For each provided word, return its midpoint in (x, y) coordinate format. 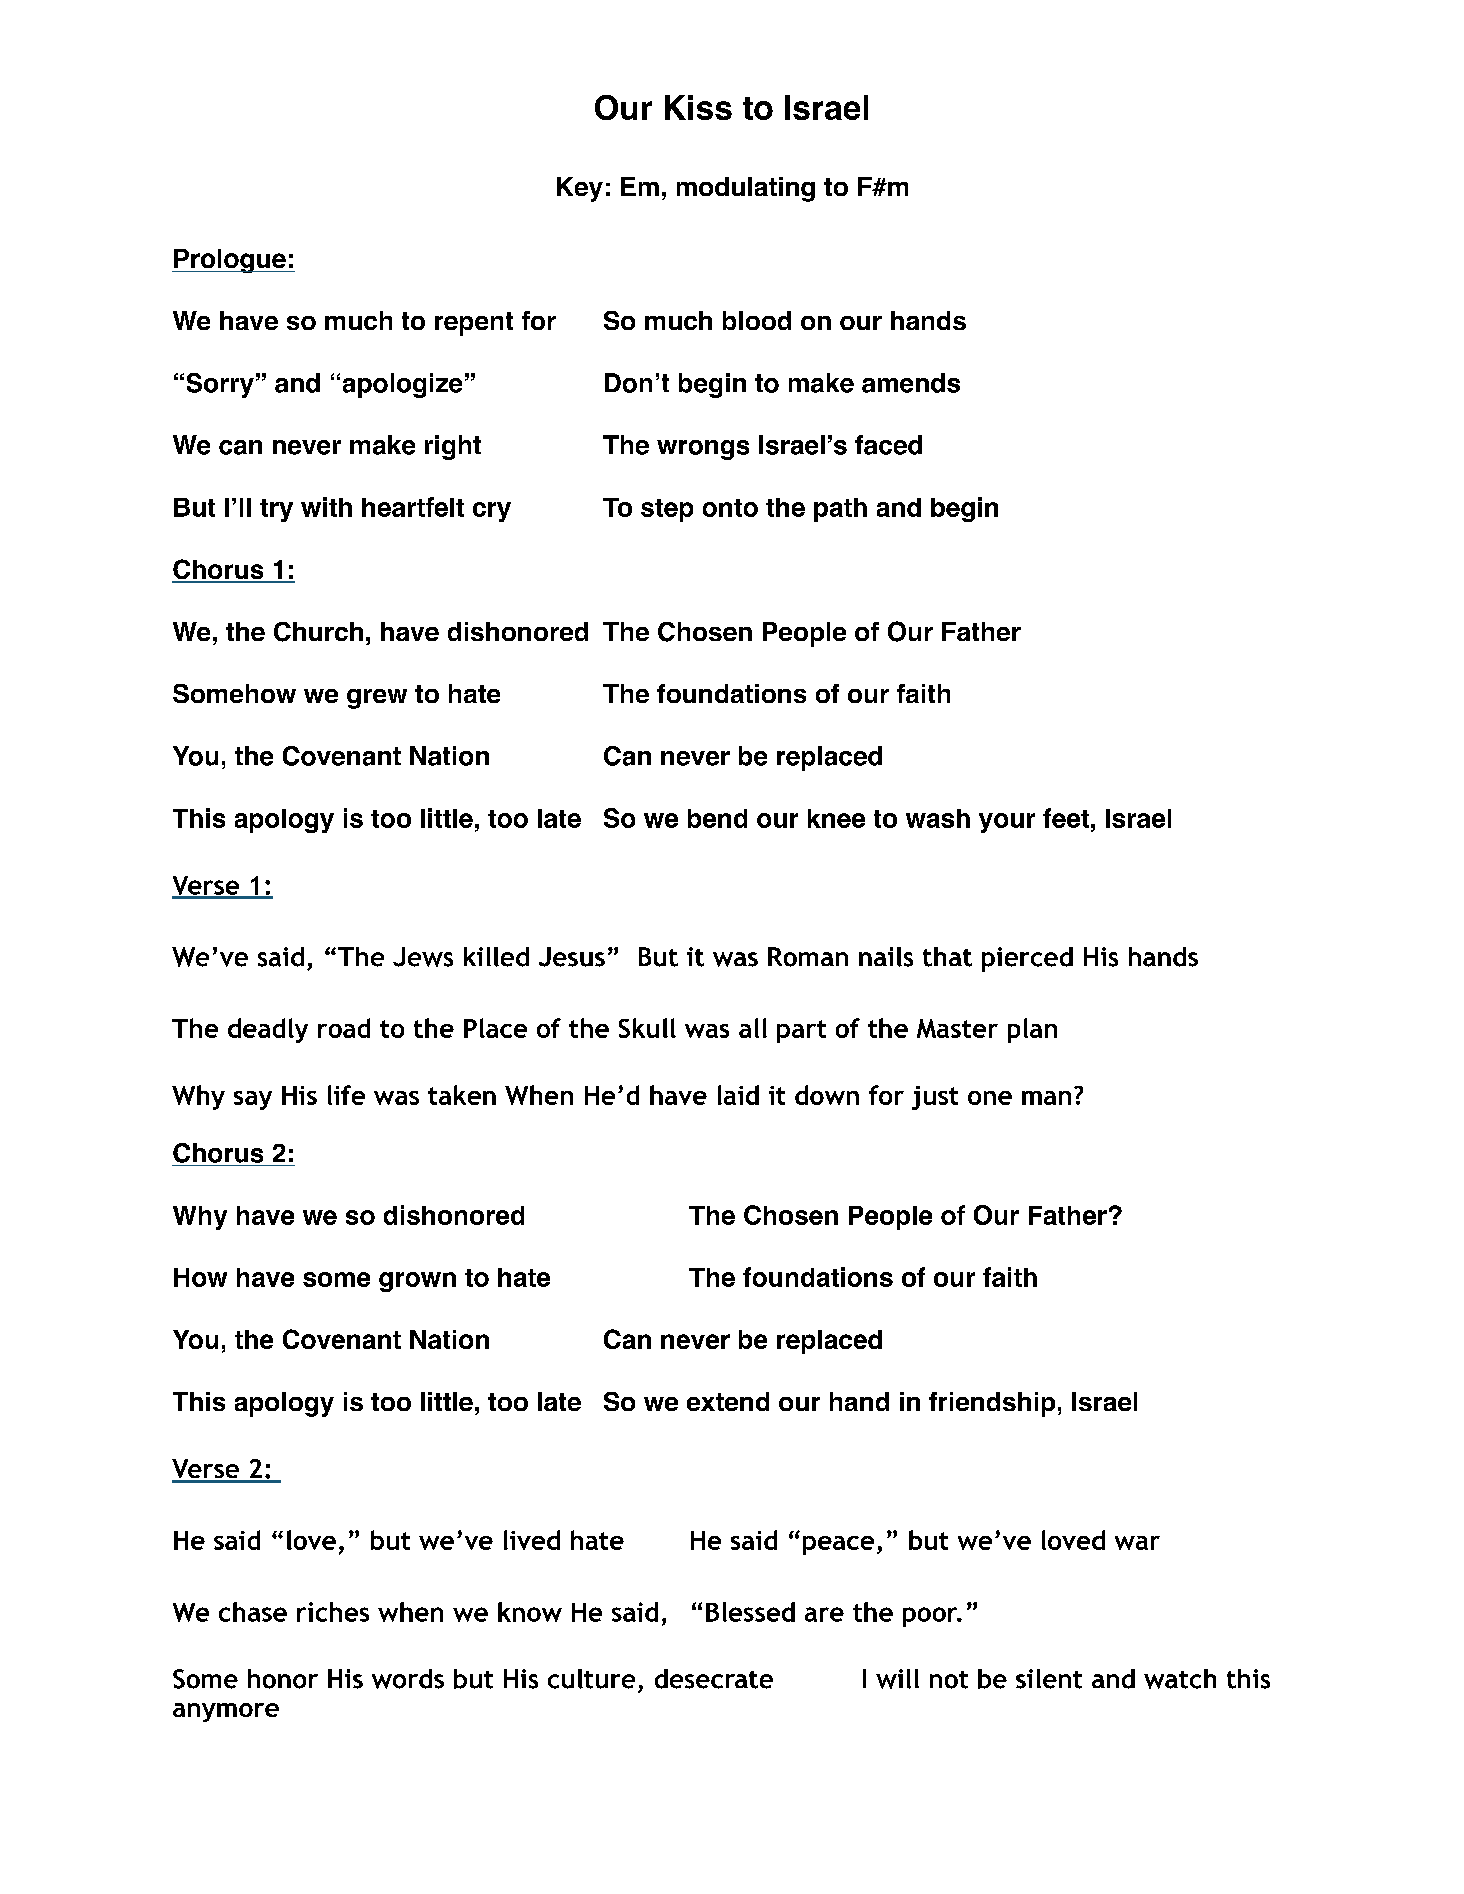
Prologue (230, 261)
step (667, 510)
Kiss (698, 107)
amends (911, 383)
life (346, 1095)
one (990, 1098)
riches (333, 1612)
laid (738, 1095)
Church (318, 632)
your (1007, 823)
